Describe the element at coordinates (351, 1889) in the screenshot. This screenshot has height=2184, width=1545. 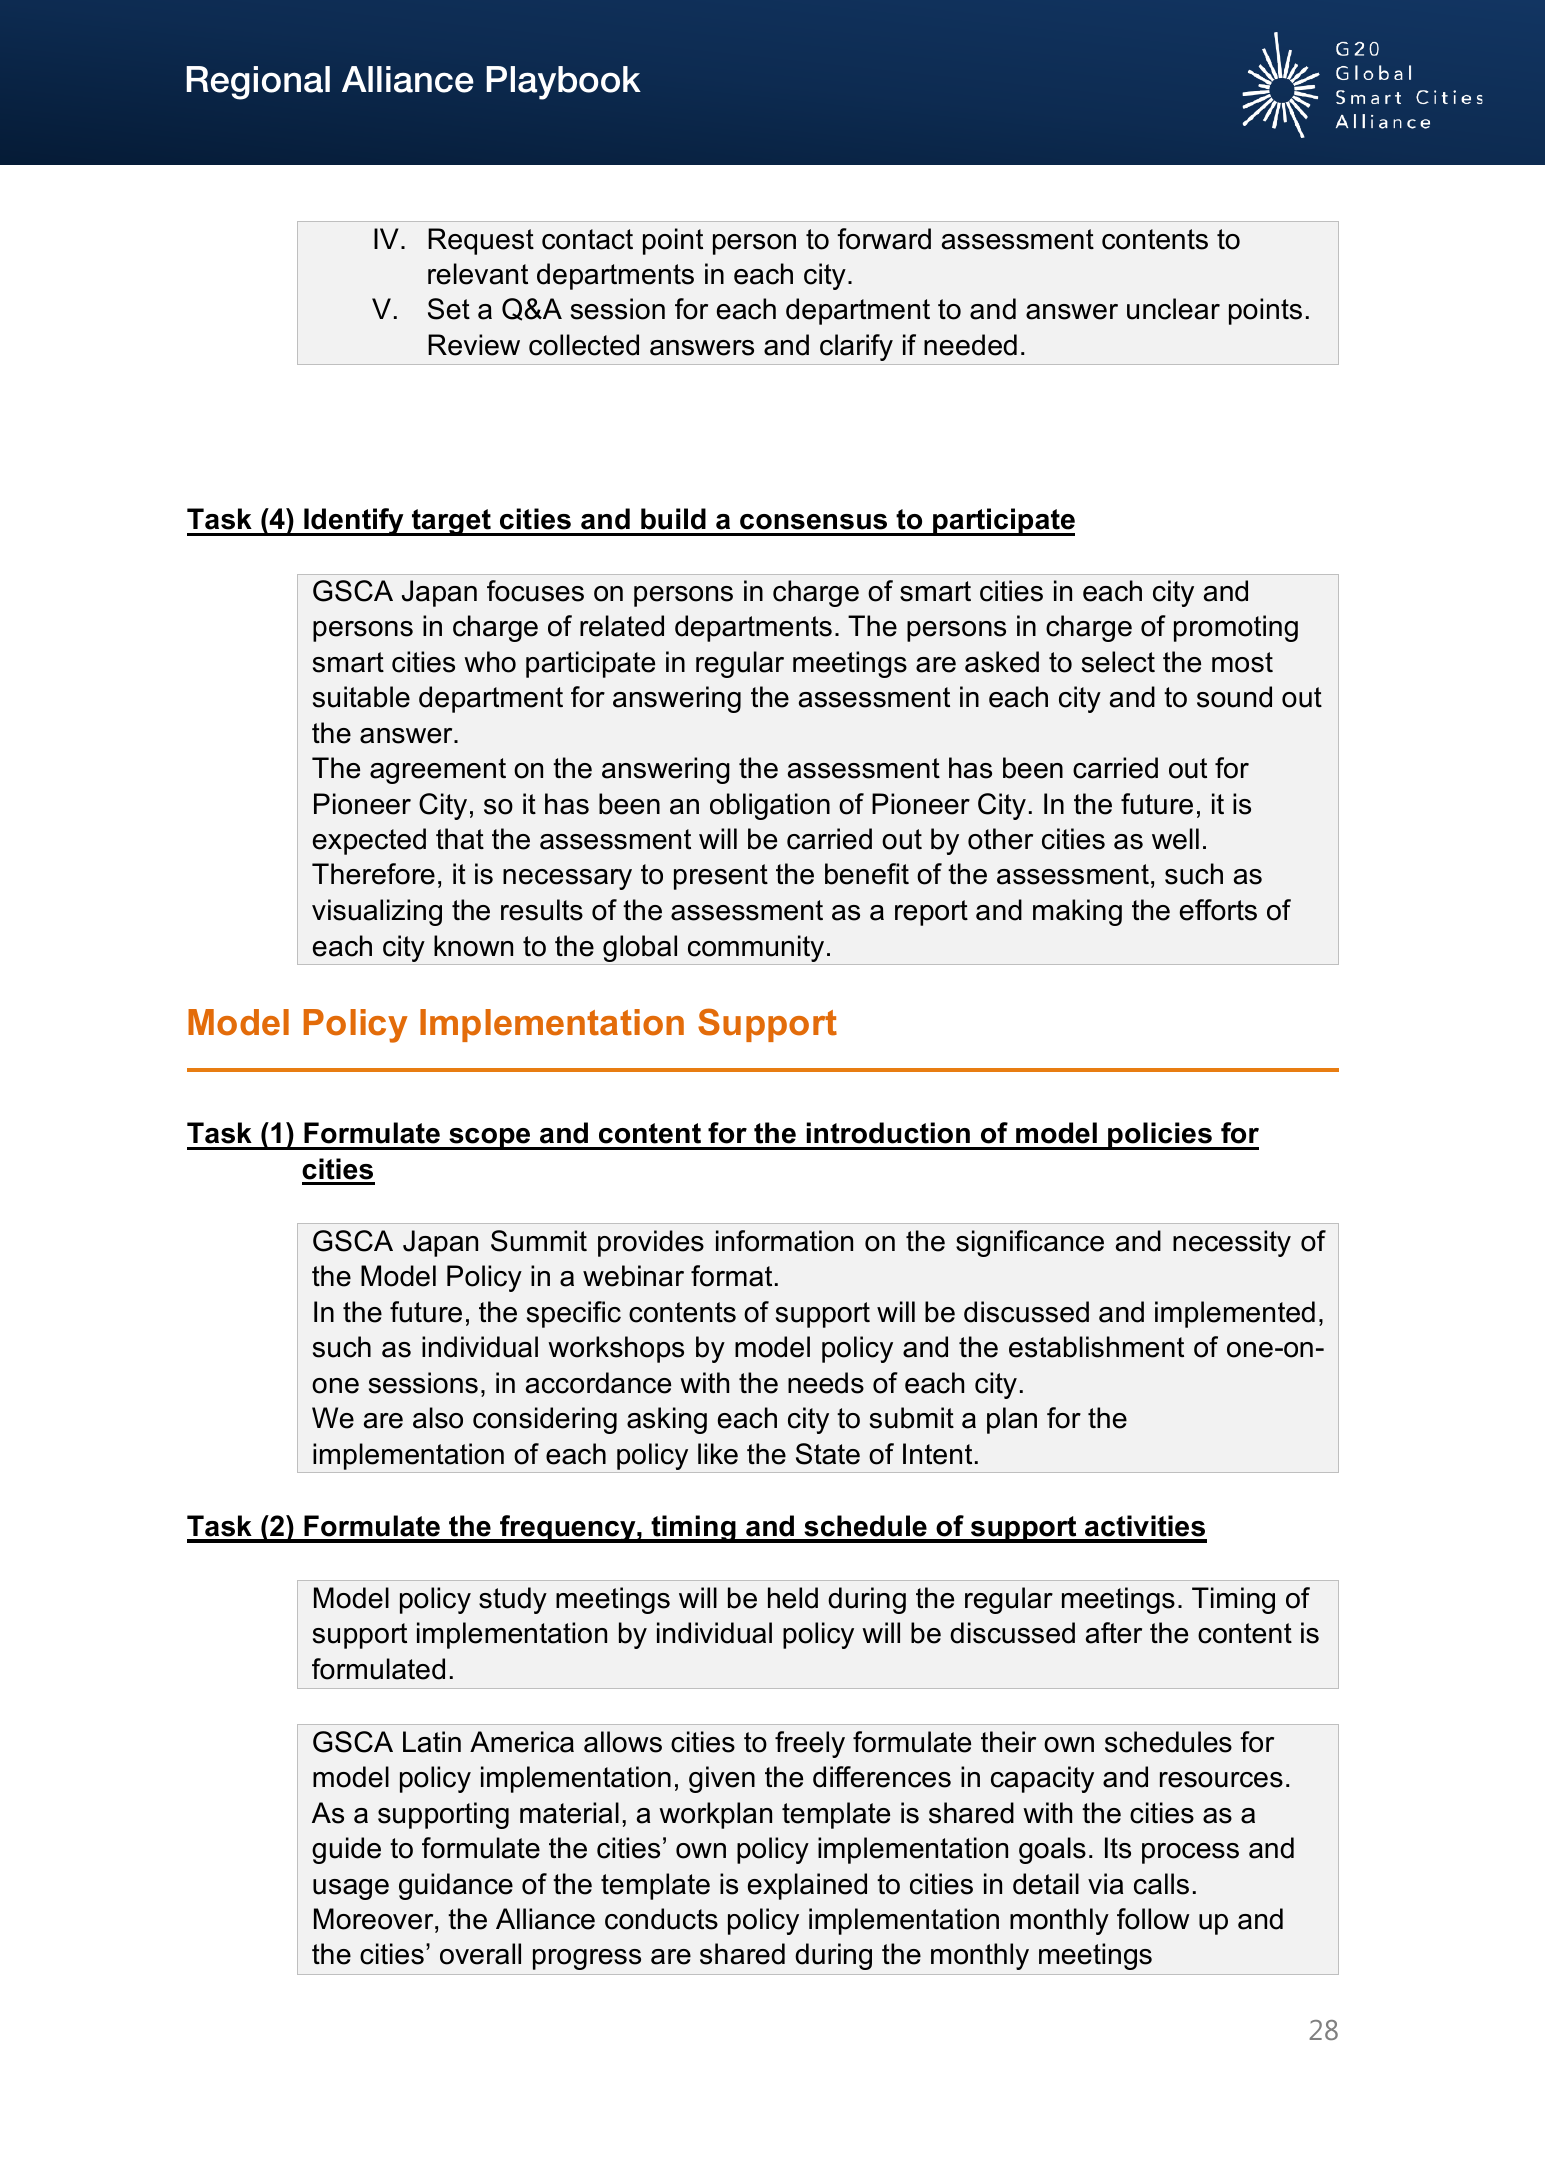
I see `usage` at that location.
